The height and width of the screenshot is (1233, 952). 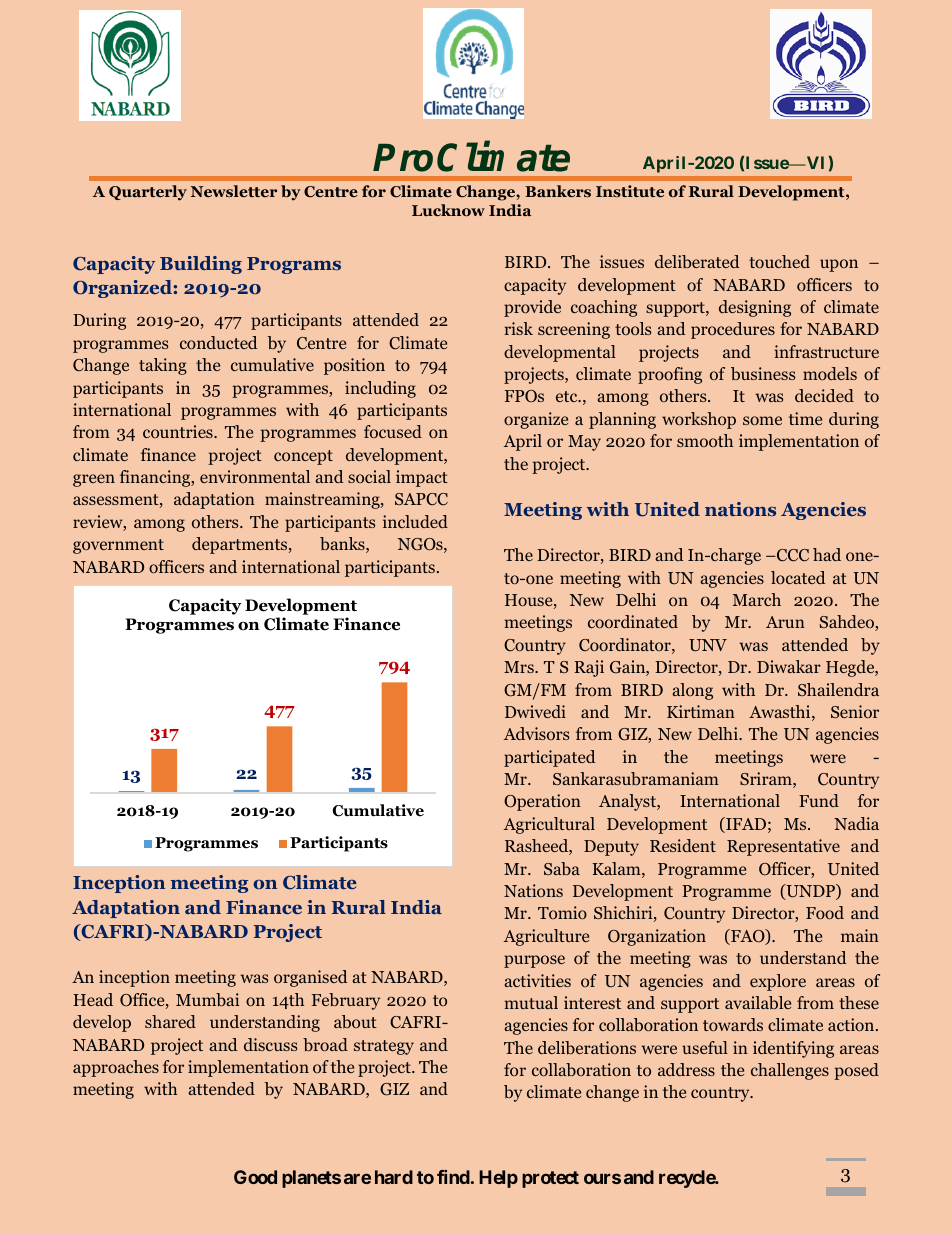 I want to click on Lucknow, so click(x=448, y=210).
